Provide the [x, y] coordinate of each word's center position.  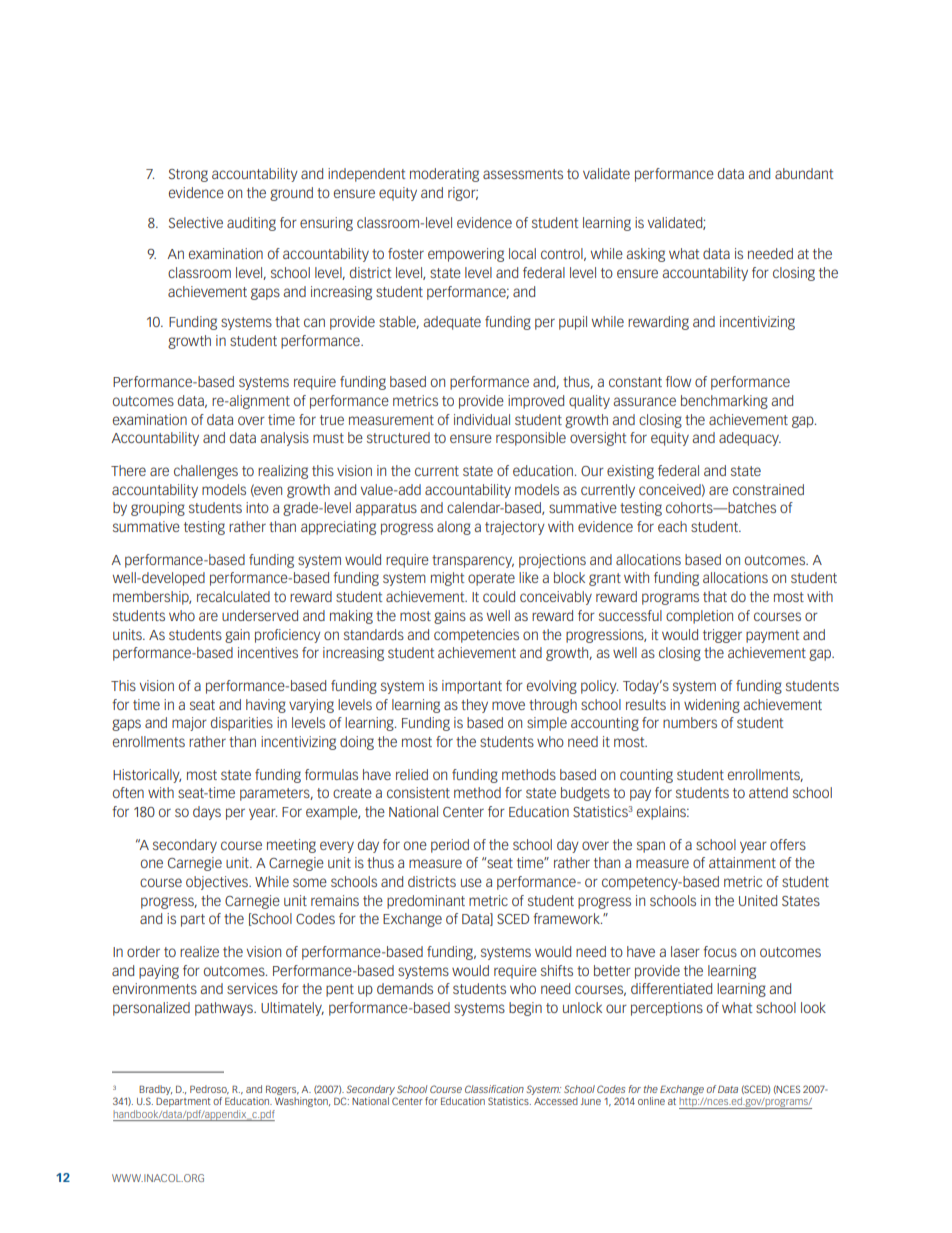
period [450, 846]
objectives [218, 883]
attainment [742, 862]
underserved [260, 615]
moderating [444, 175]
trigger [722, 636]
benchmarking [724, 402]
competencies [476, 636]
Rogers [282, 1091]
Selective [196, 222]
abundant [804, 173]
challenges [206, 472]
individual [482, 419]
